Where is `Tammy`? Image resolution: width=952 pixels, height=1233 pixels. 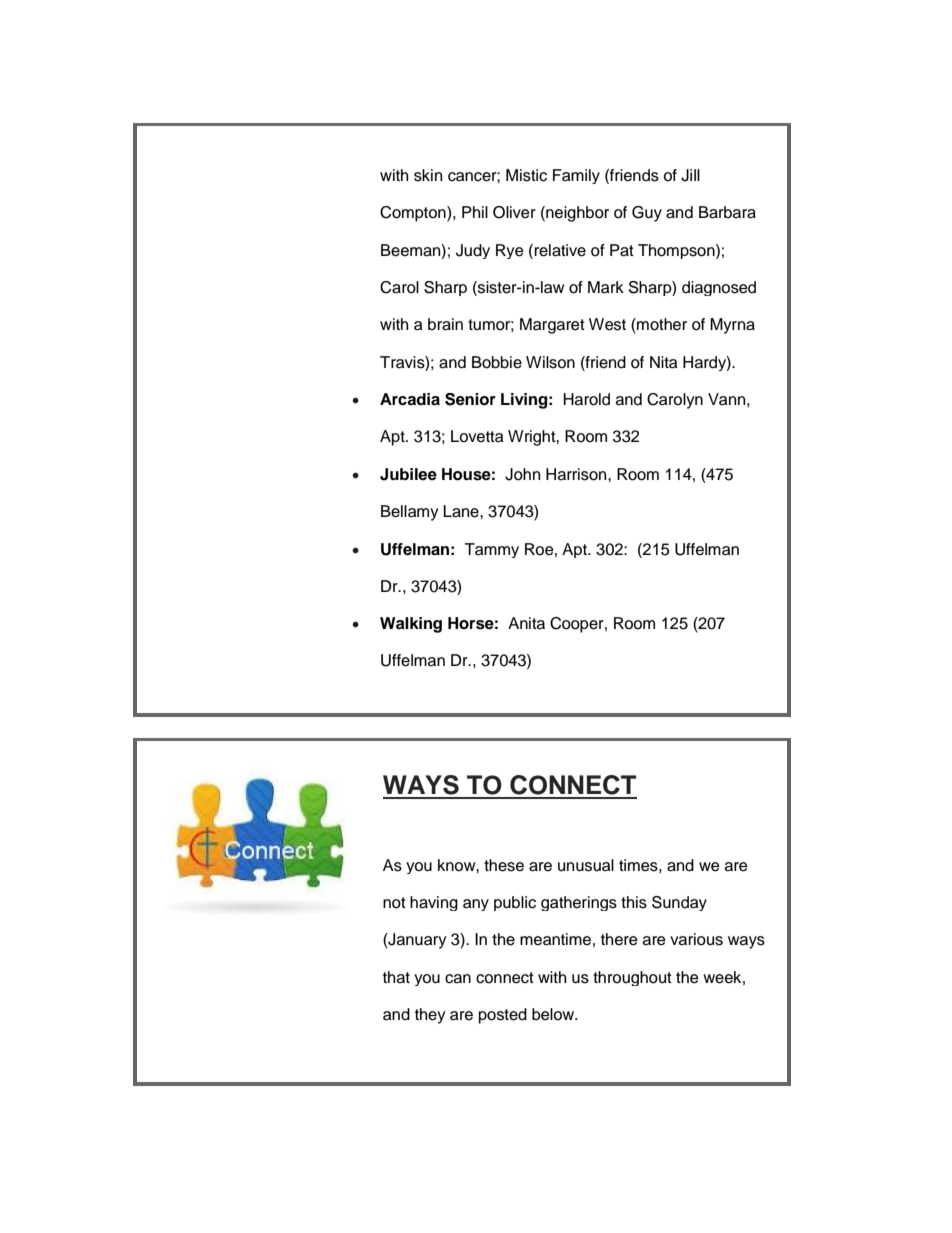 Tammy is located at coordinates (492, 550).
